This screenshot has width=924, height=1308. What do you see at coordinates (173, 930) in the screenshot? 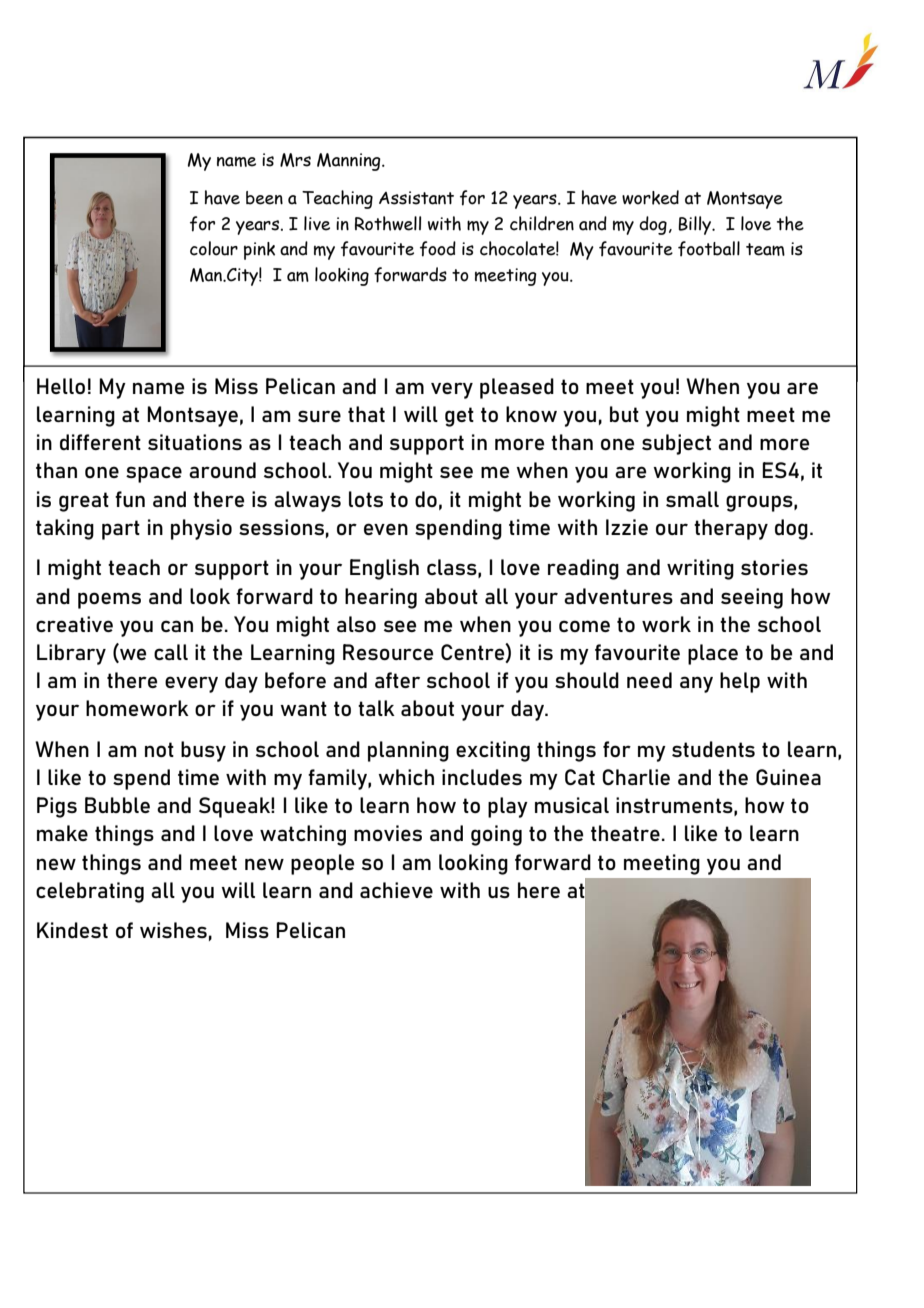
I see `wishes` at bounding box center [173, 930].
